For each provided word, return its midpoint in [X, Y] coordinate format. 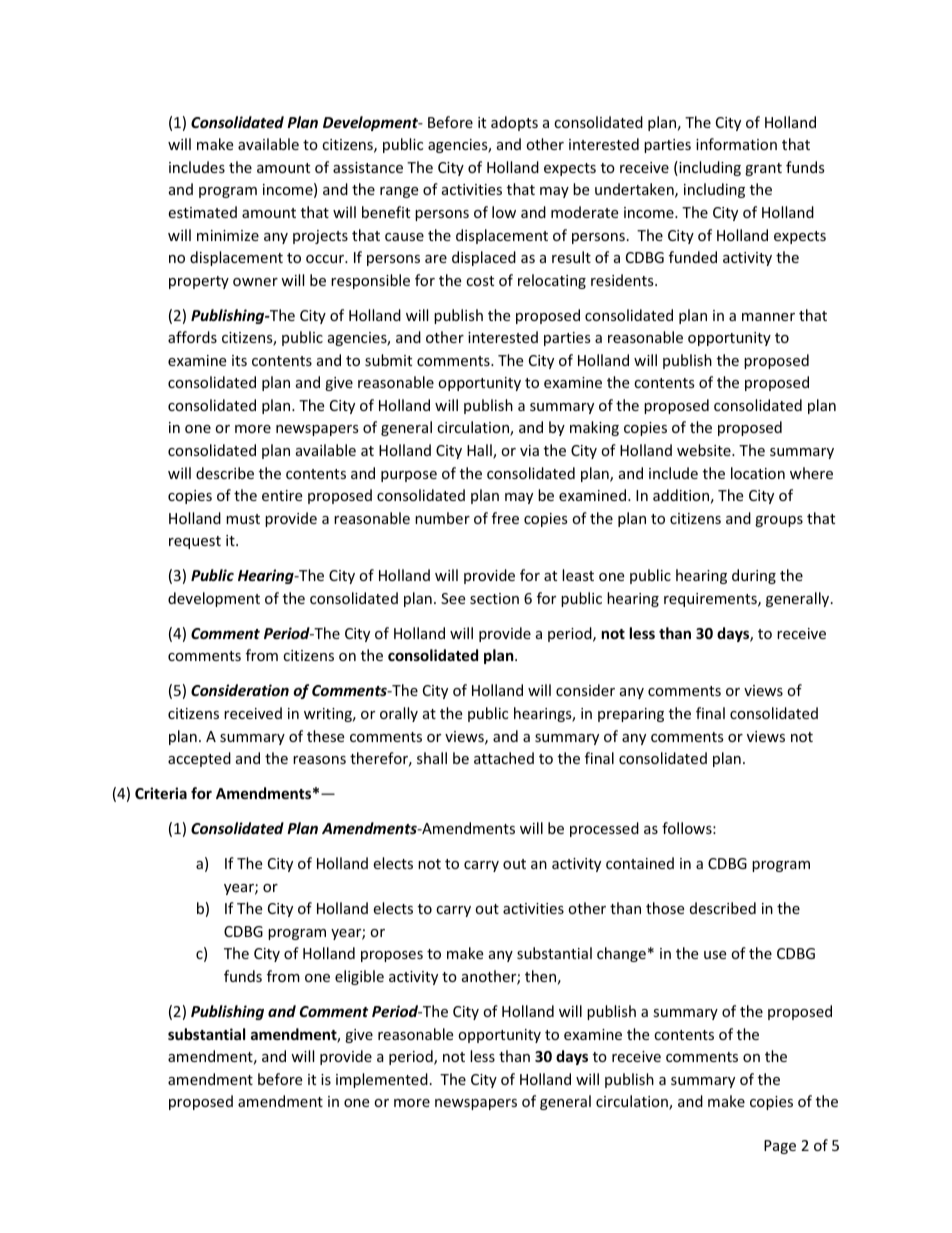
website [705, 450]
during [754, 576]
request [195, 542]
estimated [202, 212]
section [494, 598]
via [529, 450]
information [736, 144]
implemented [382, 1080]
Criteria [161, 793]
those [665, 908]
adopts [514, 123]
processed [604, 829]
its [239, 360]
